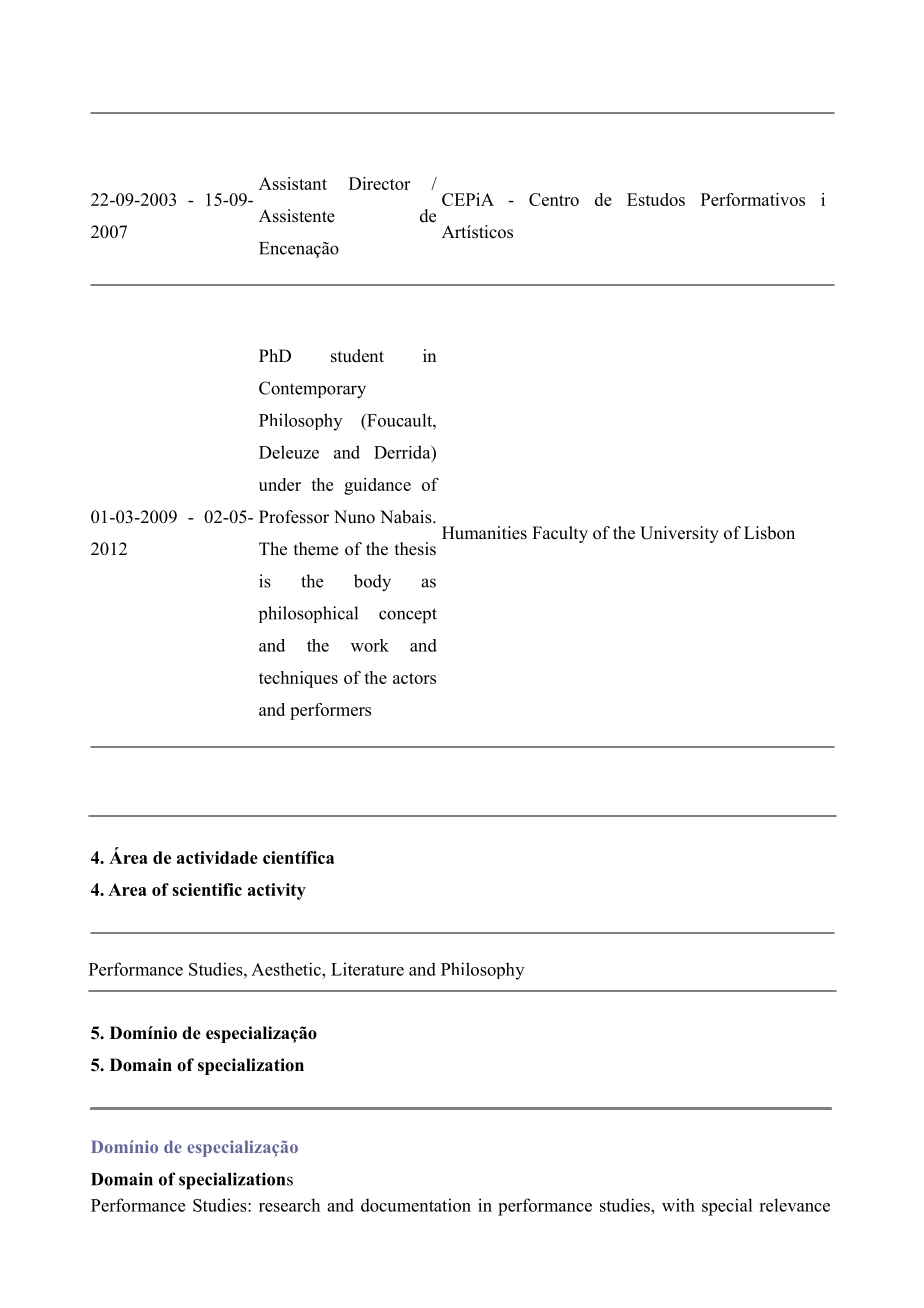  I want to click on Director, so click(379, 183).
